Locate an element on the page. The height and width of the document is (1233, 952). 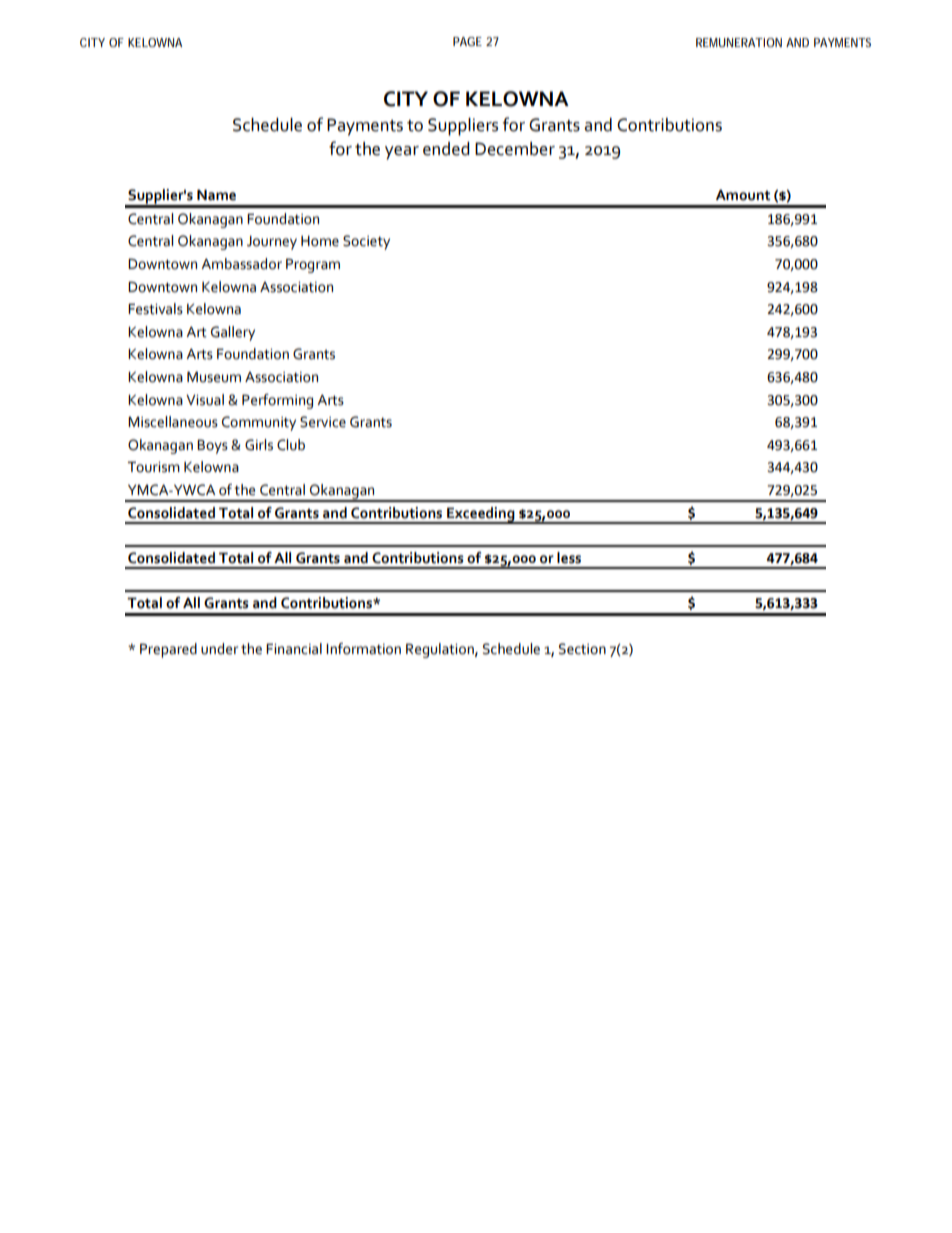
Amount is located at coordinates (743, 195).
